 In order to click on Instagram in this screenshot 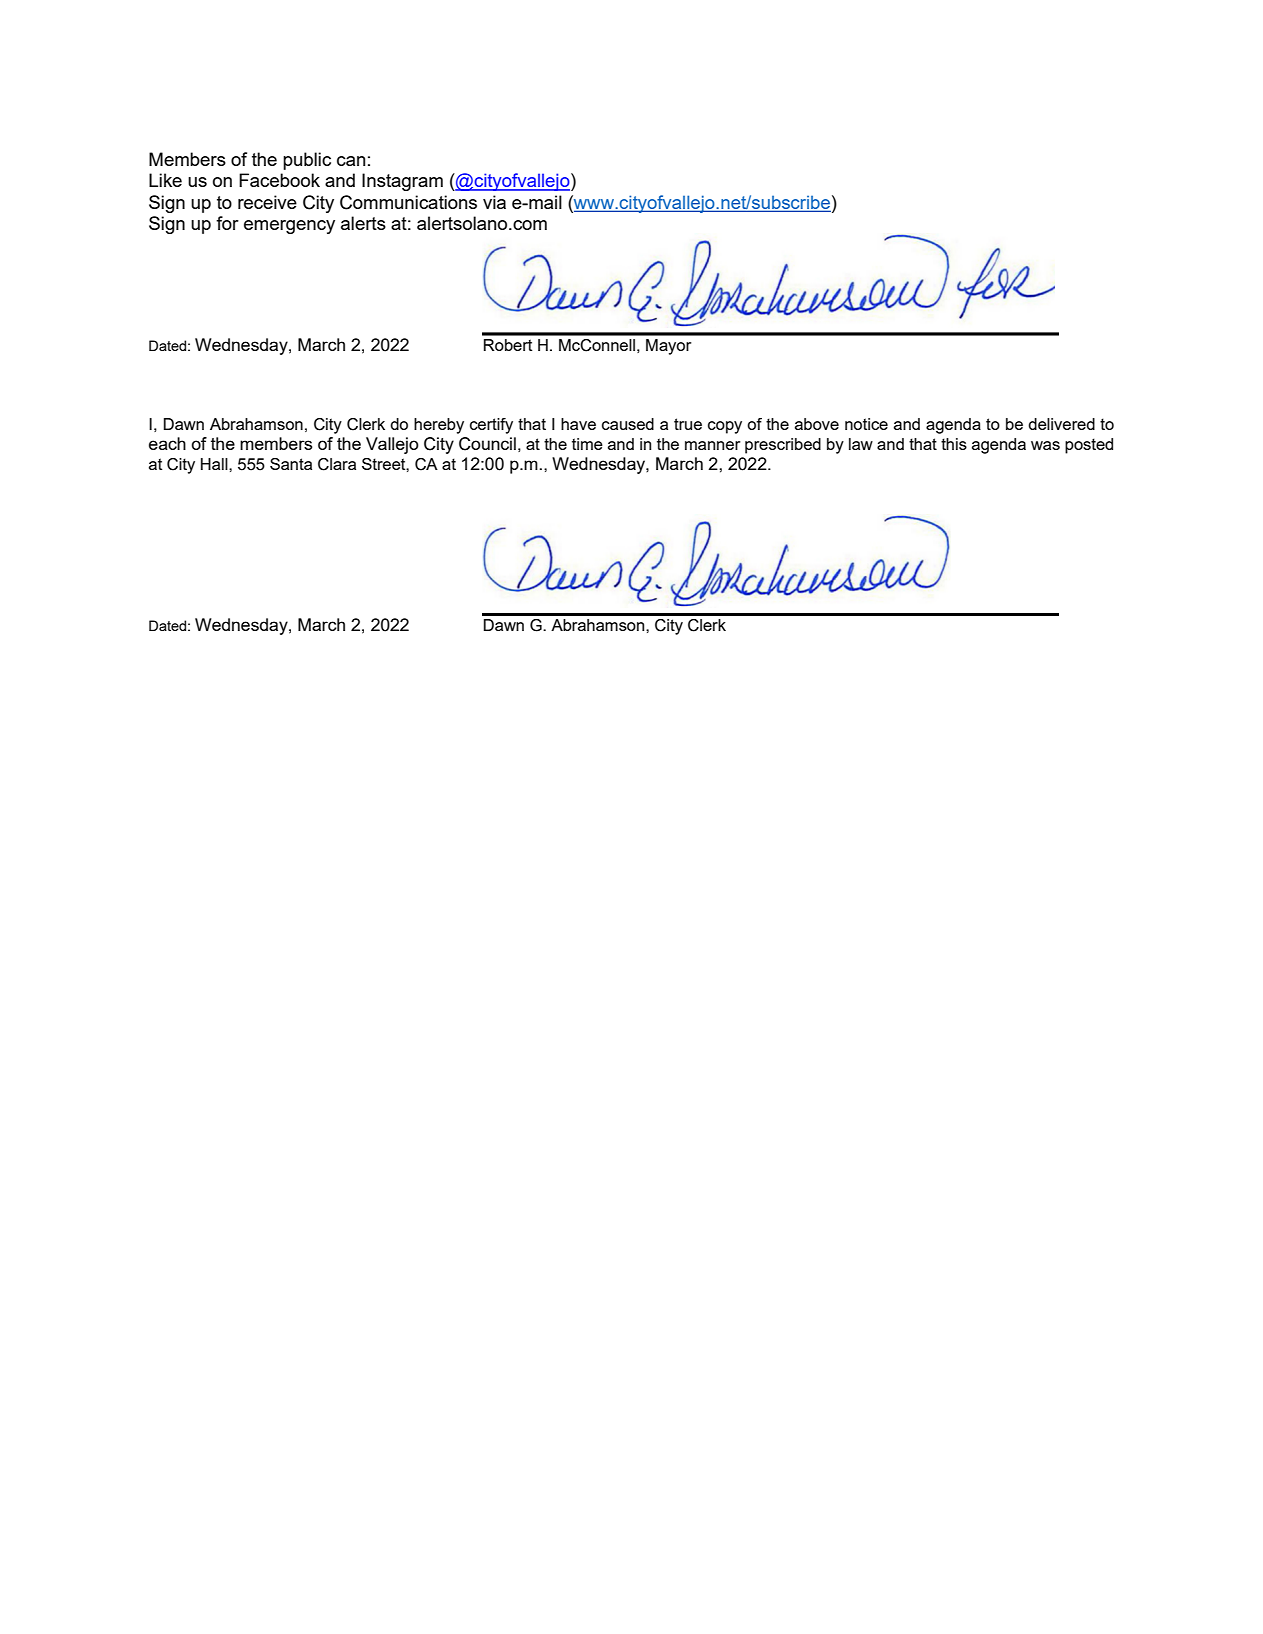, I will do `click(402, 182)`.
